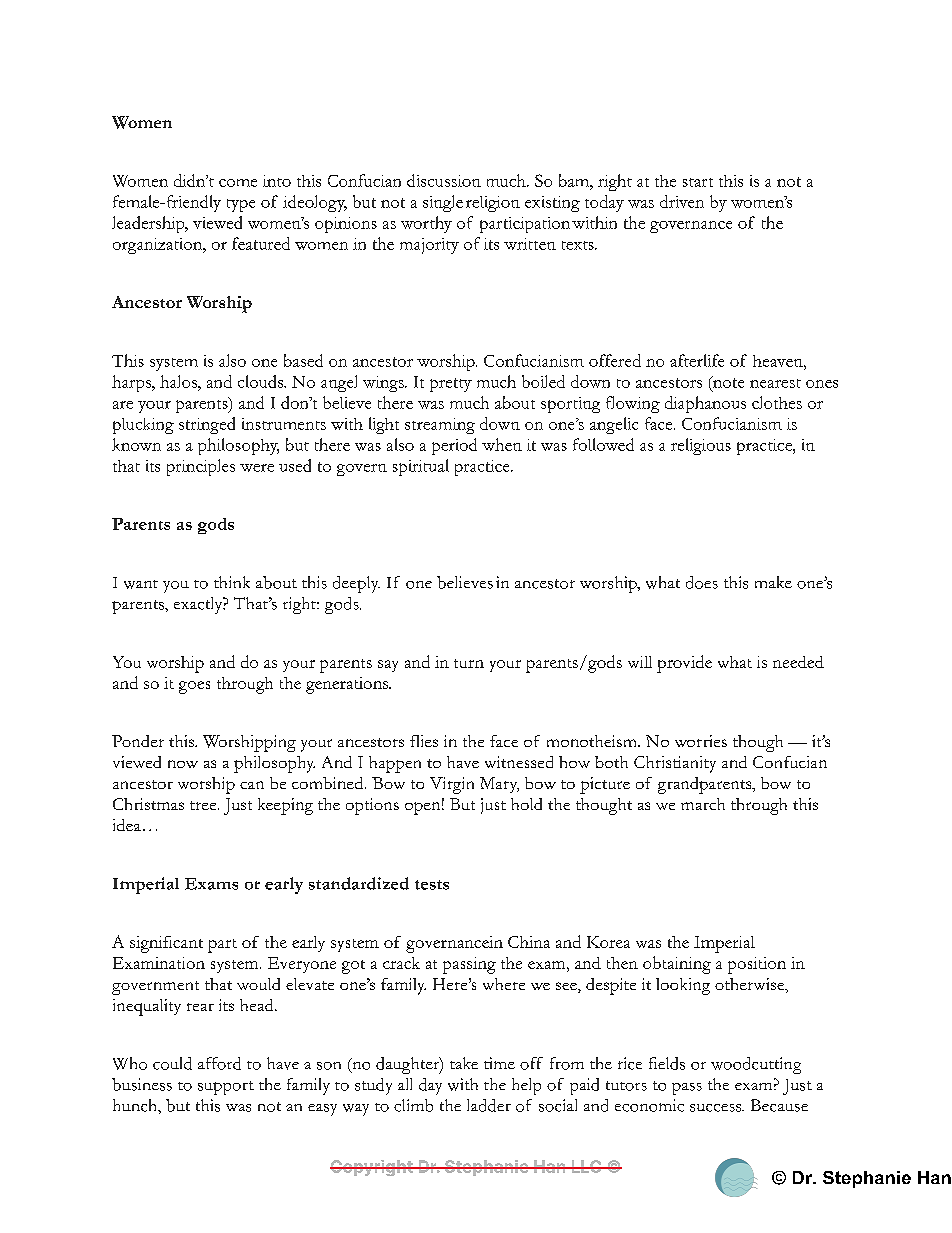 Image resolution: width=952 pixels, height=1233 pixels. What do you see at coordinates (489, 1105) in the screenshot?
I see `ladder` at bounding box center [489, 1105].
